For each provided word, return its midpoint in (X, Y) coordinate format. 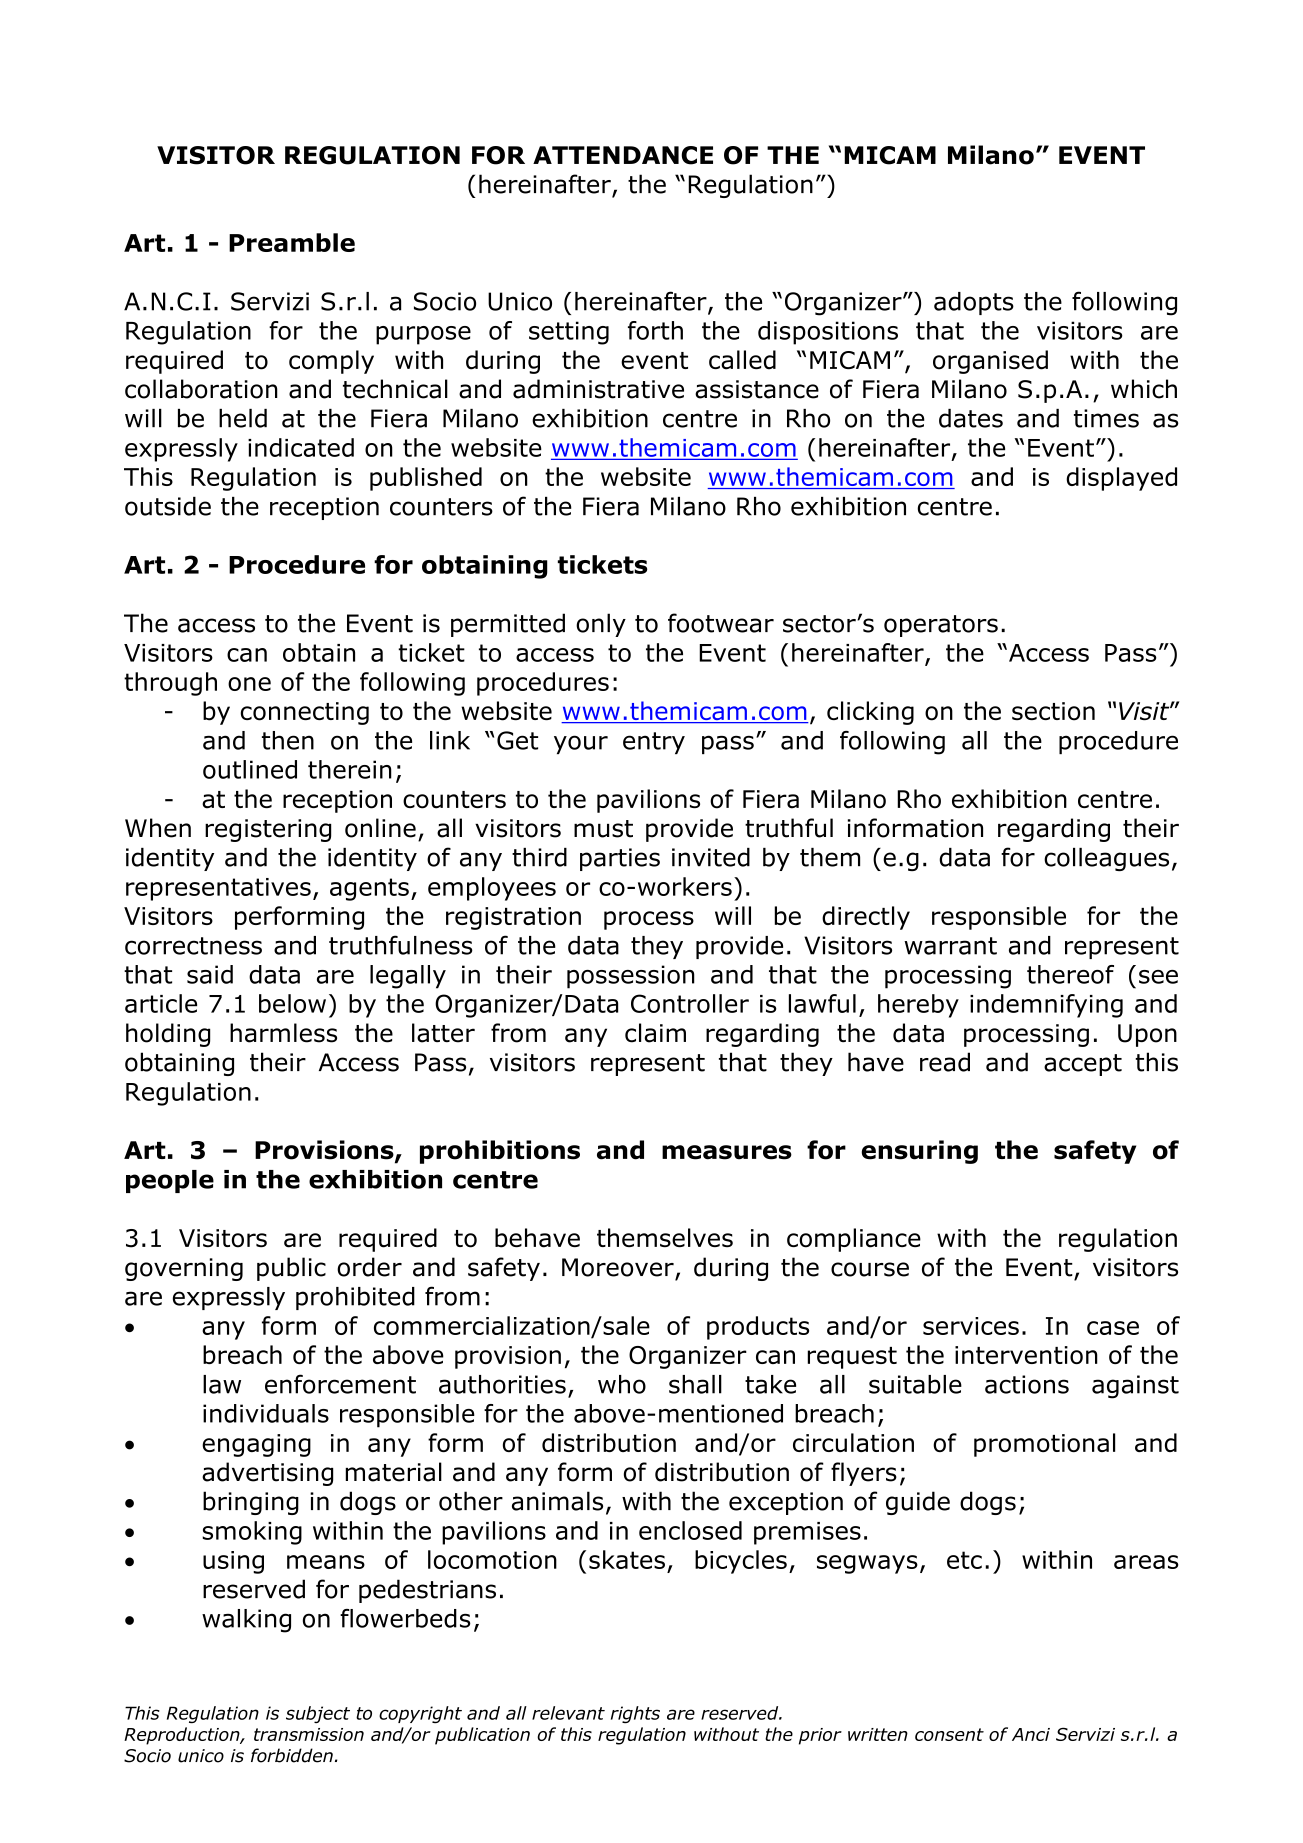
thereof (1070, 974)
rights (635, 1714)
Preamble (292, 242)
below (292, 1003)
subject (318, 1714)
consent (949, 1734)
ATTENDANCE (623, 155)
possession (631, 977)
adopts (974, 303)
